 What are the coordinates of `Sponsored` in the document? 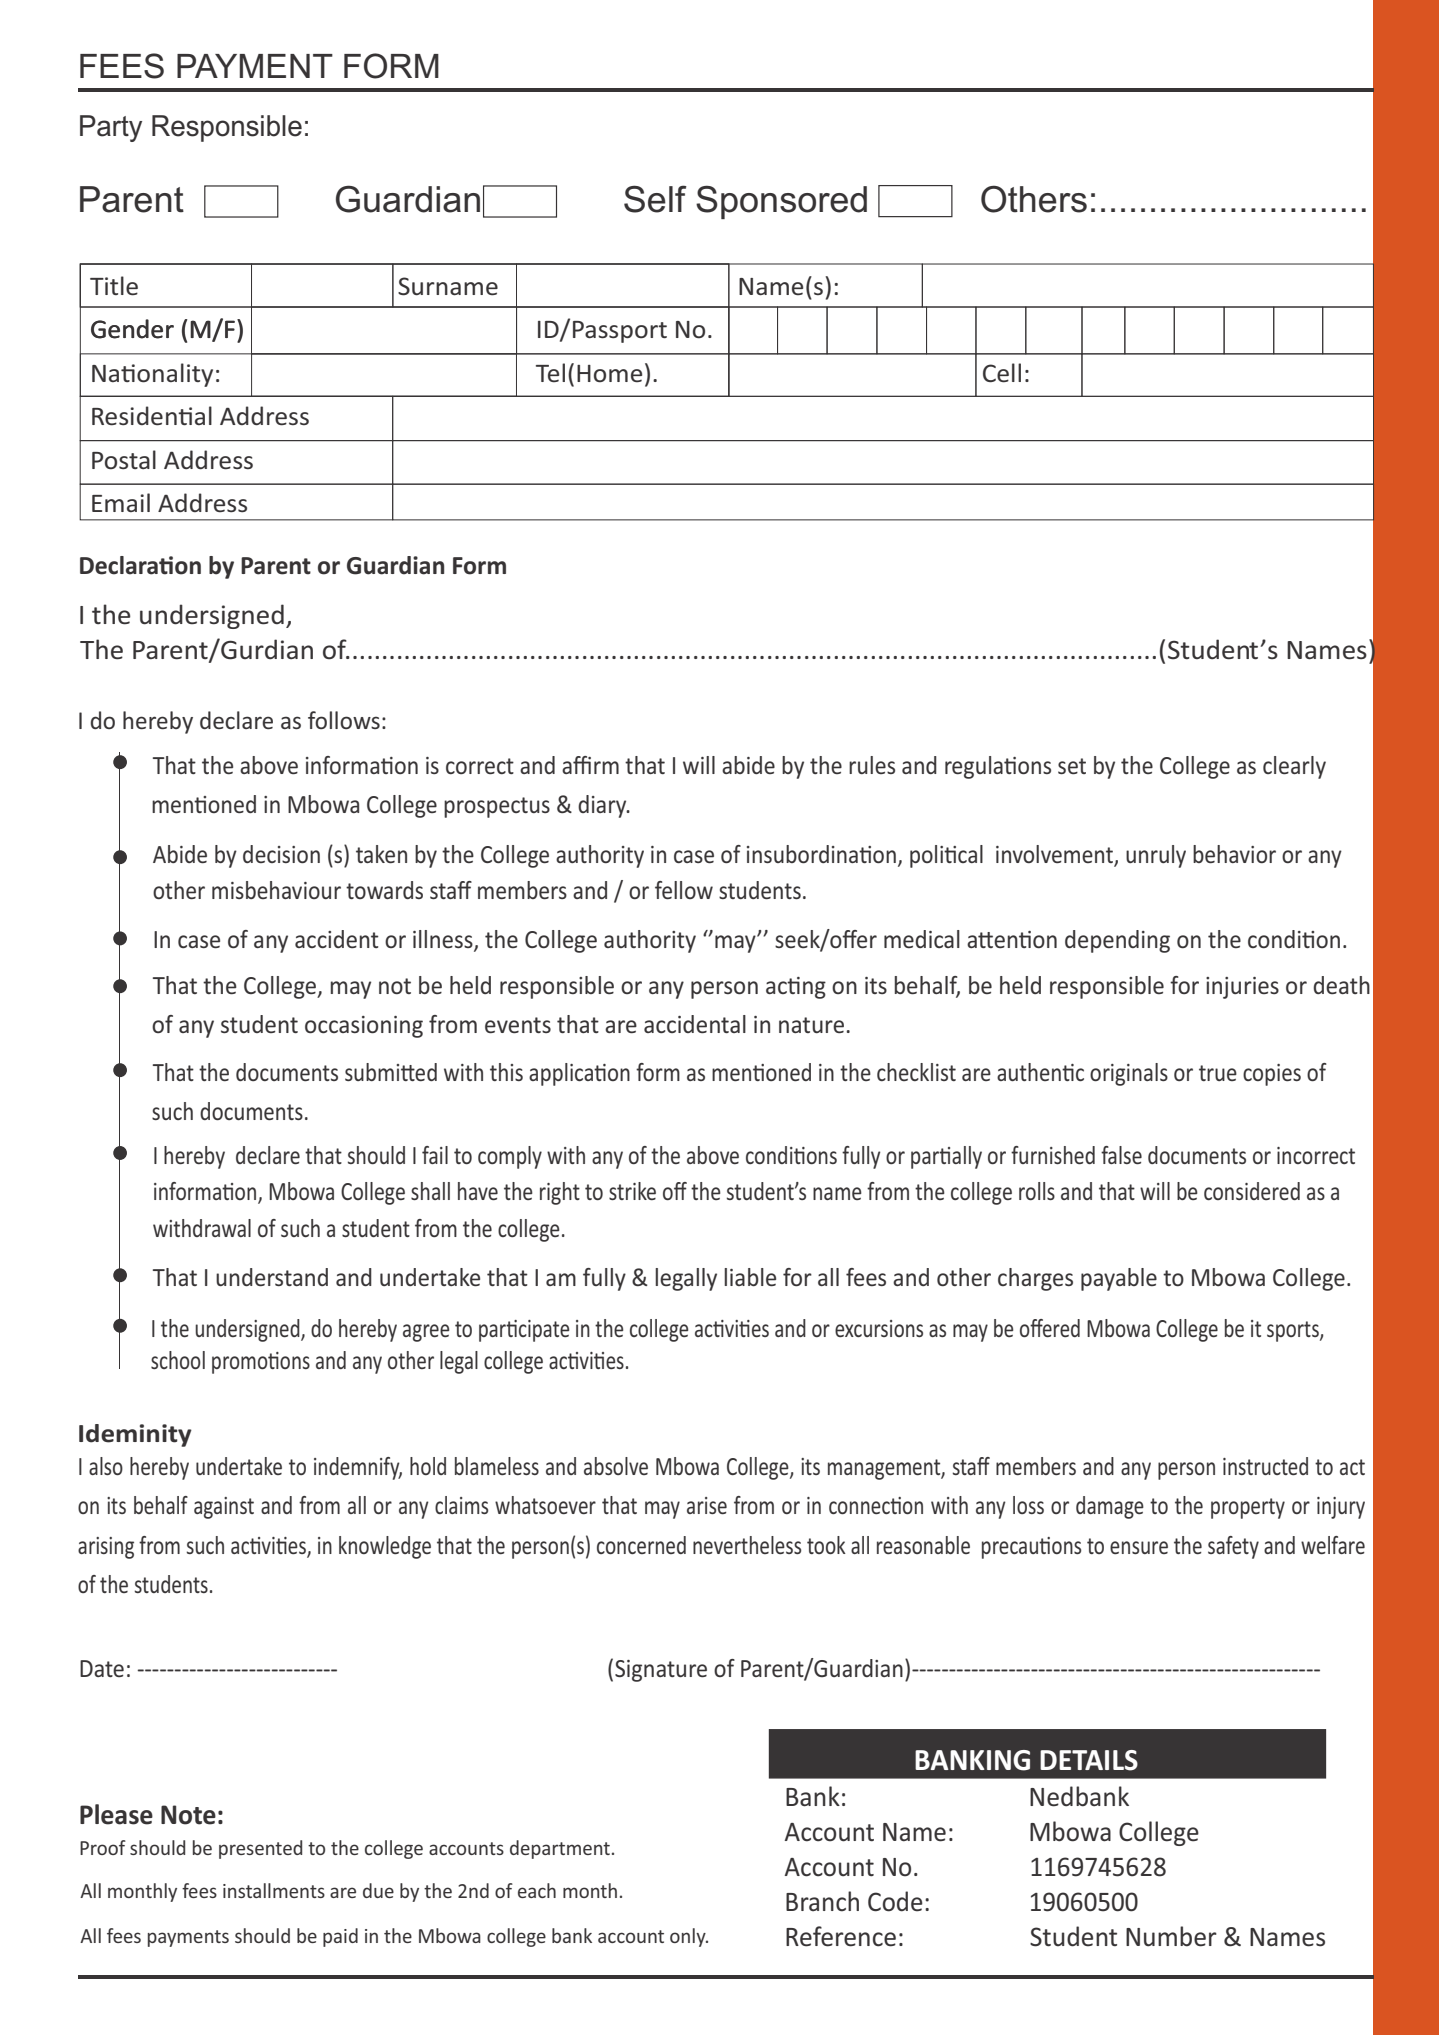 It's located at (781, 202).
